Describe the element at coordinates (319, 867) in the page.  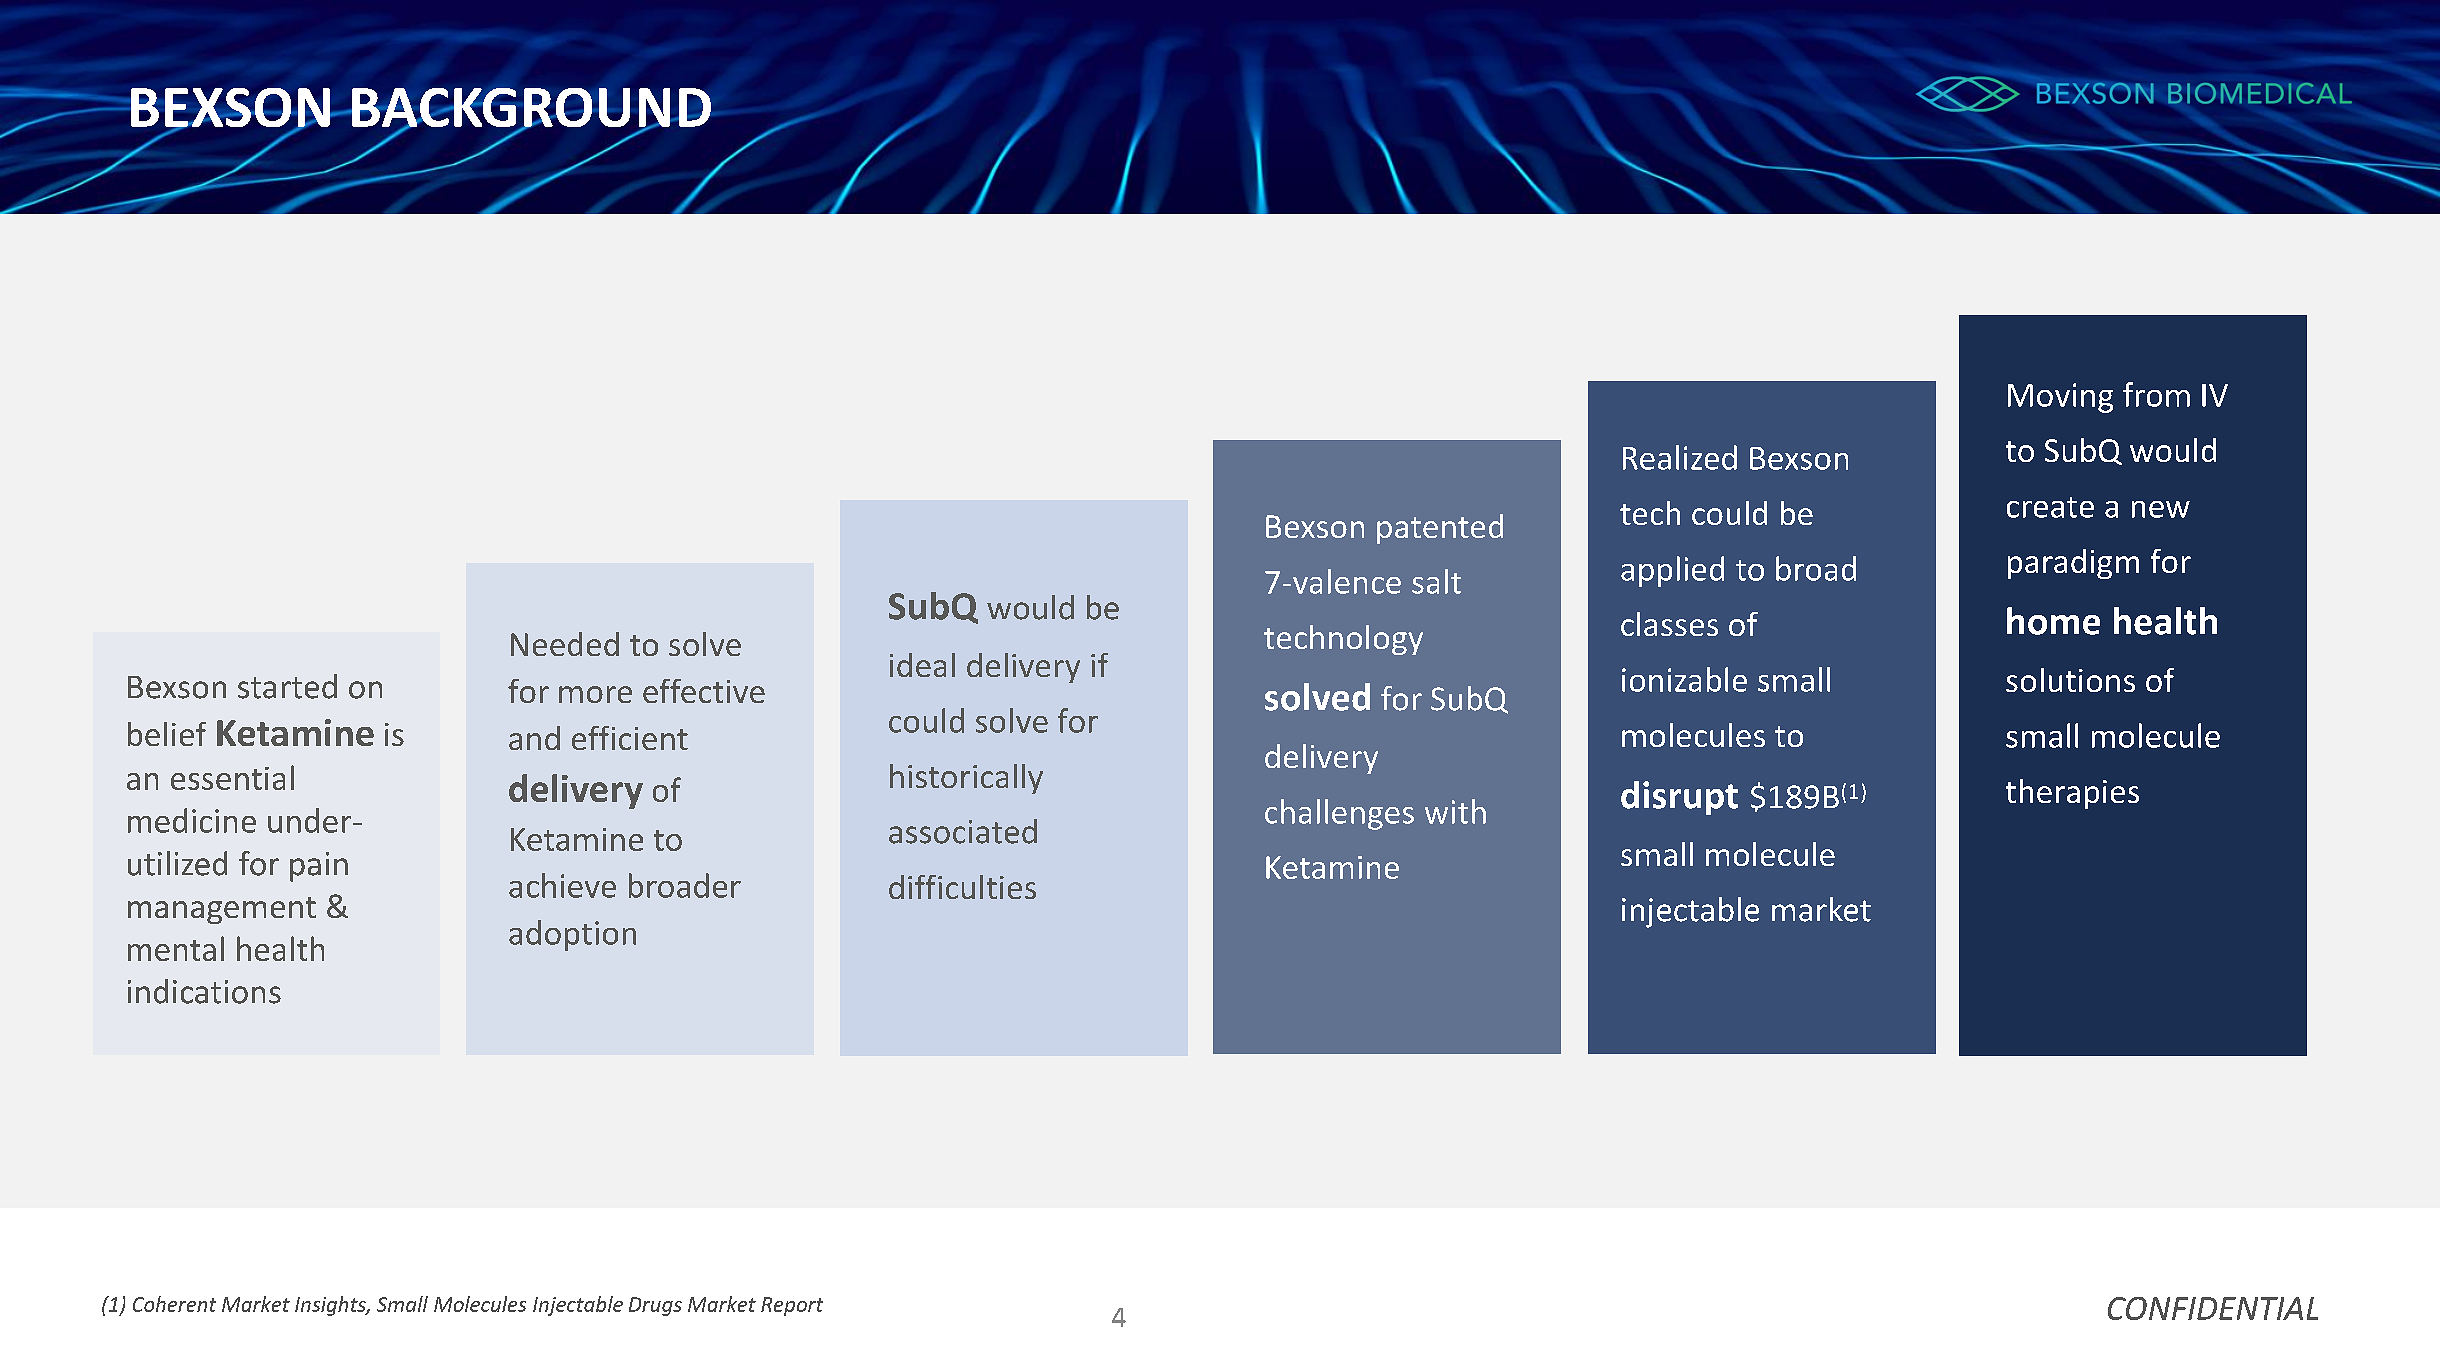
I see `pain` at that location.
